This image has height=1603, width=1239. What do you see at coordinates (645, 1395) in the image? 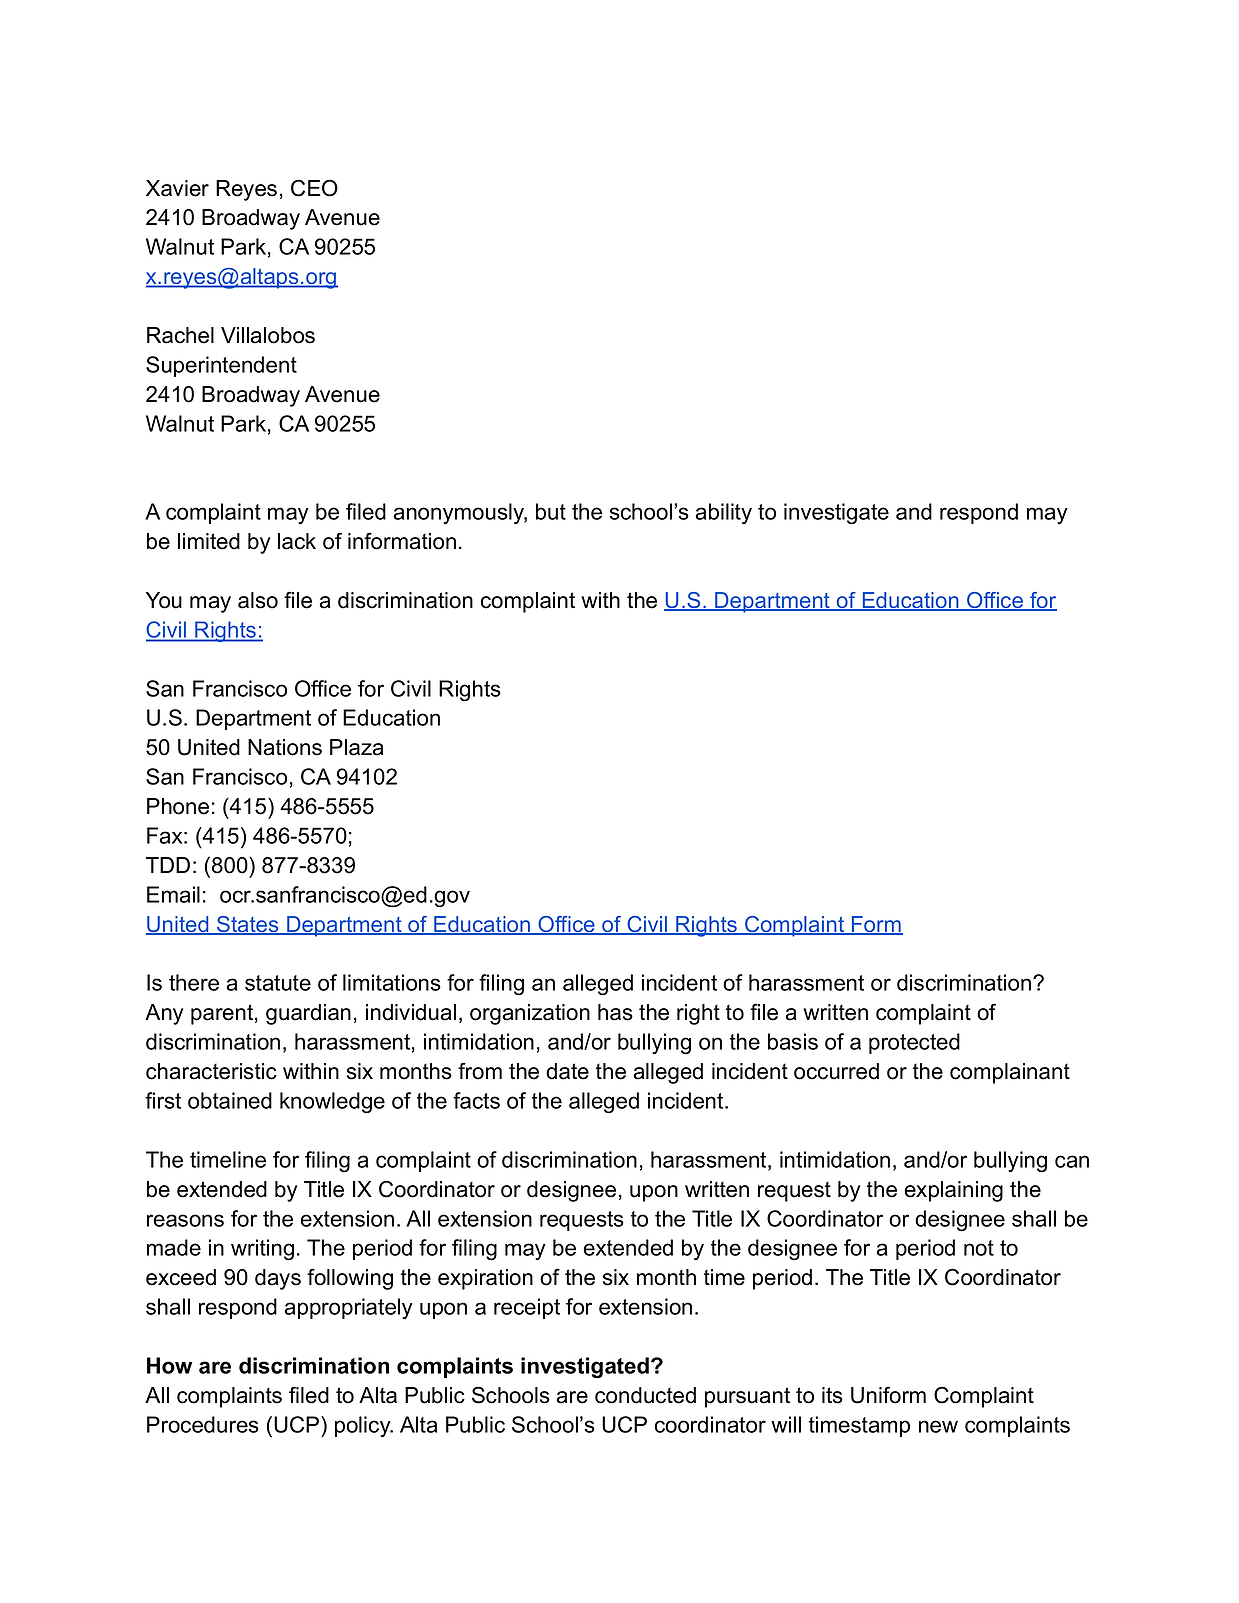
I see `conducted` at bounding box center [645, 1395].
